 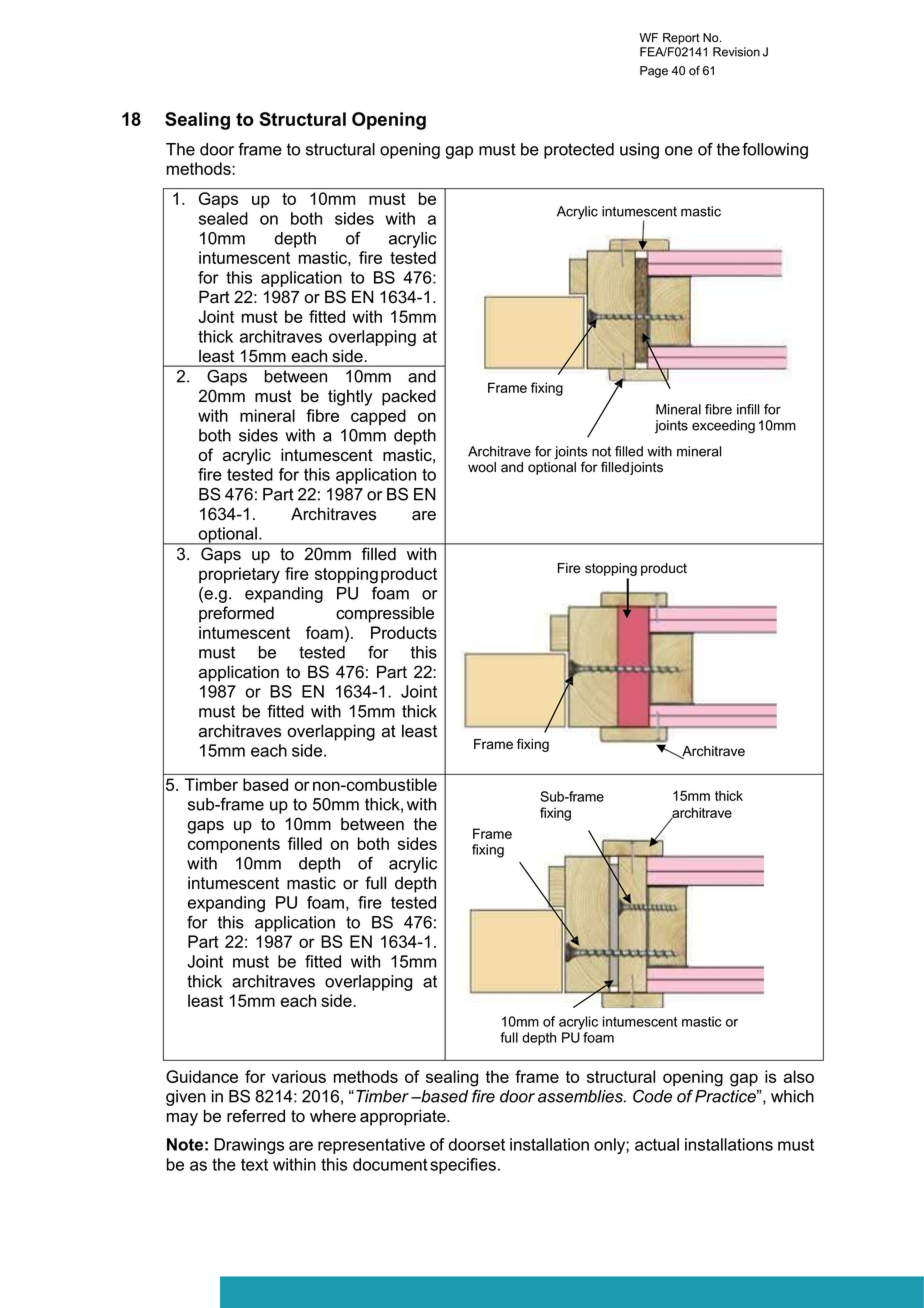 What do you see at coordinates (482, 467) in the screenshot?
I see `wool` at bounding box center [482, 467].
